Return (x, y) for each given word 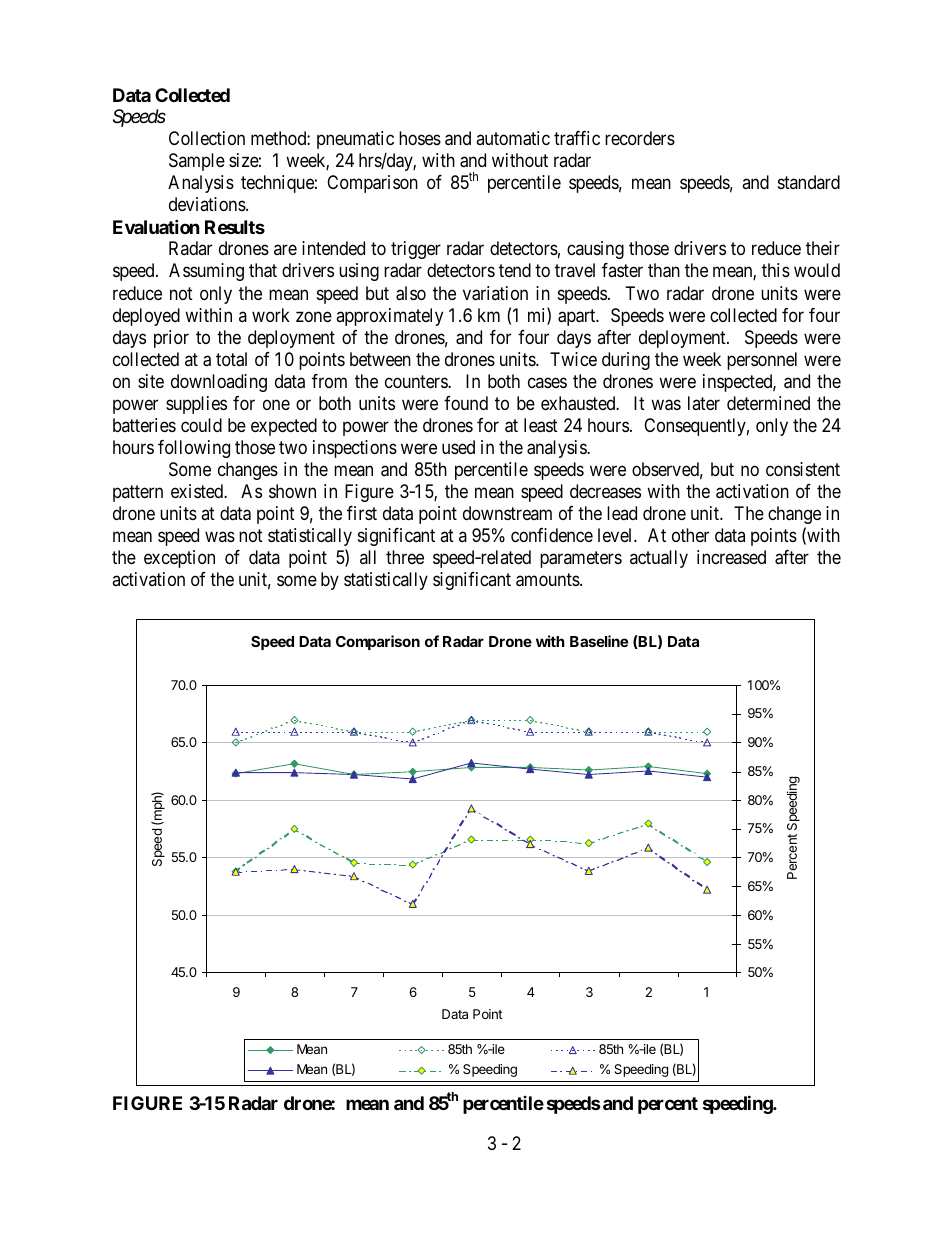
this (776, 270)
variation (495, 293)
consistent (803, 469)
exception (179, 559)
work (271, 315)
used (458, 447)
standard (809, 182)
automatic (513, 138)
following (194, 449)
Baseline (599, 641)
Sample (197, 162)
